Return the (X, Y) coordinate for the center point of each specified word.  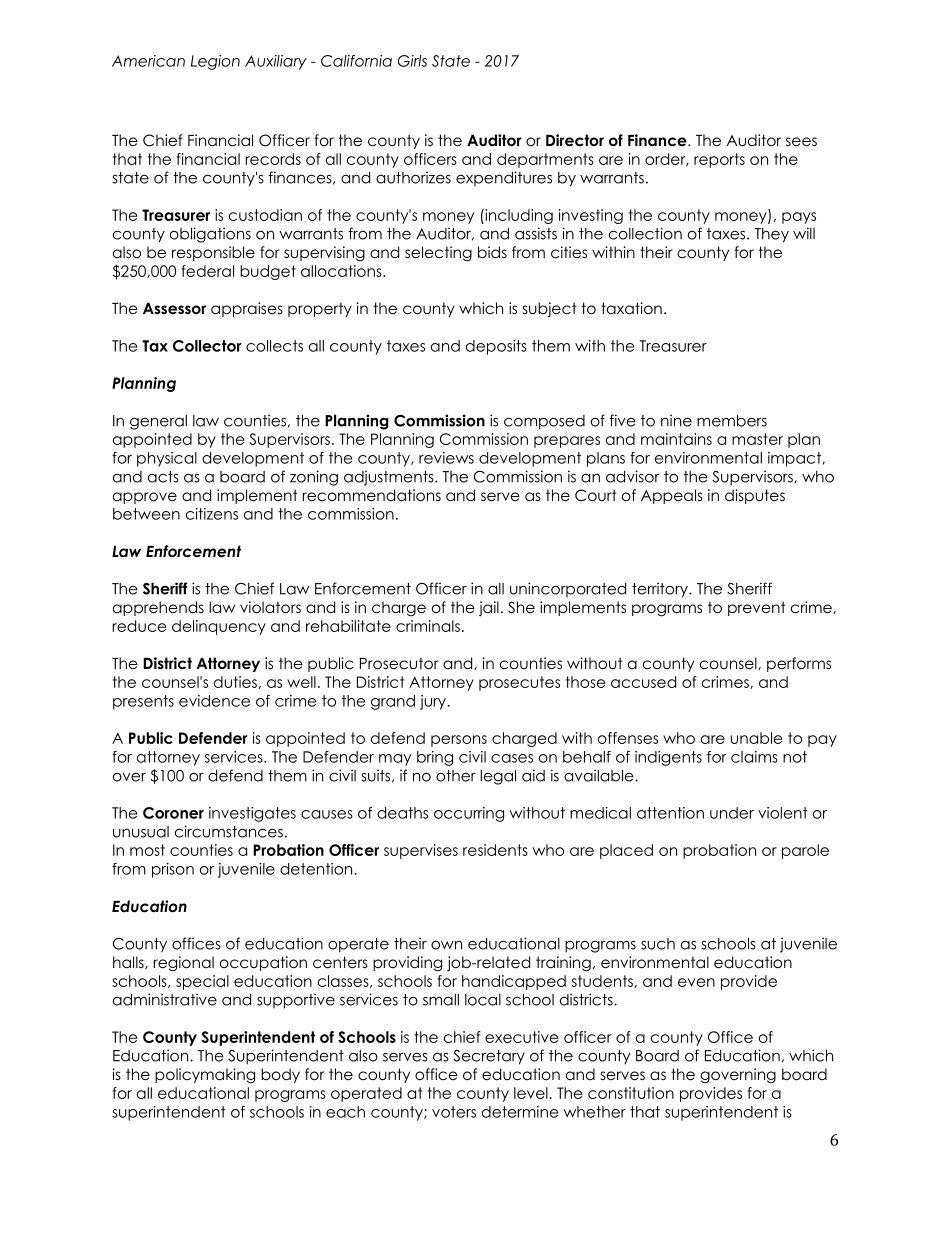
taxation (631, 308)
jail (489, 608)
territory (661, 590)
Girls (412, 61)
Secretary (489, 1057)
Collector (207, 346)
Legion (215, 62)
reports (719, 160)
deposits (496, 347)
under (732, 813)
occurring (469, 814)
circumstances (229, 831)
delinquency (219, 627)
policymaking (205, 1076)
